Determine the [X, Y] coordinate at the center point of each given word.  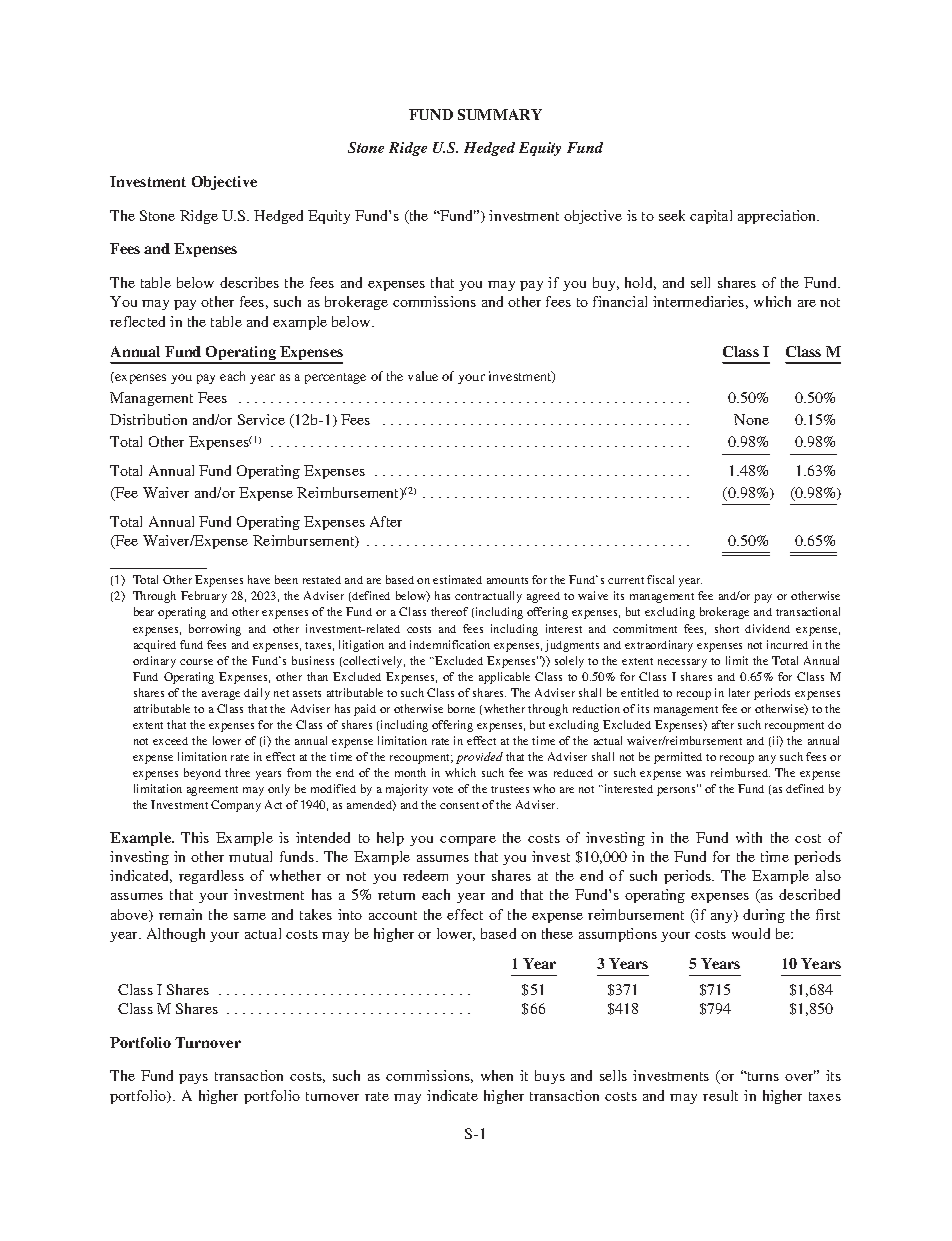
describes [249, 282]
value [423, 376]
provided [479, 758]
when [497, 1075]
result [720, 1095]
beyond [202, 774]
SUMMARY [500, 114]
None [751, 419]
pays [193, 1079]
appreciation [778, 217]
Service [261, 419]
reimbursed [740, 772]
